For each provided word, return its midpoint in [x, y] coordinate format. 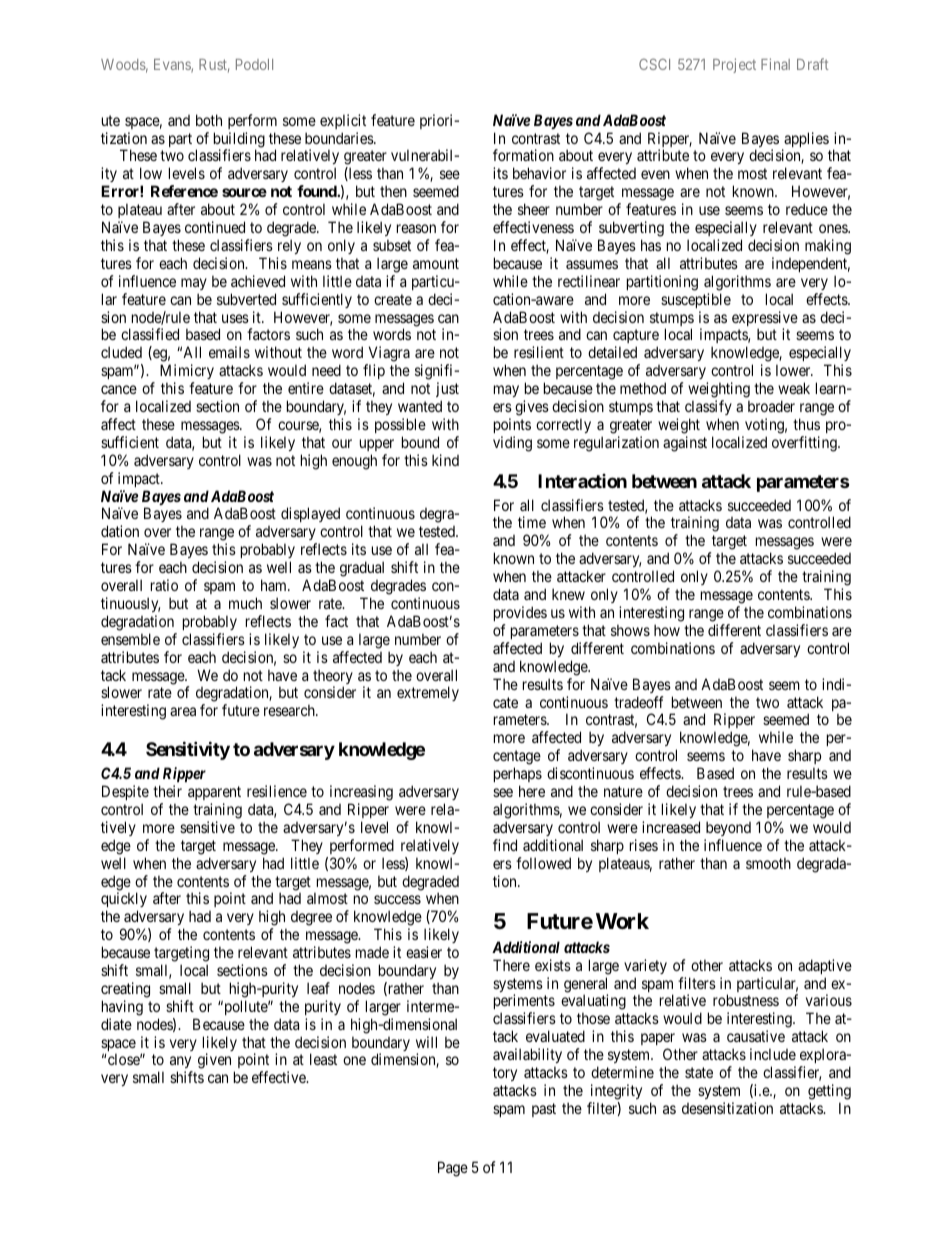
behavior [539, 173]
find [505, 845]
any [181, 1064]
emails [229, 352]
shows [630, 630]
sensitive [207, 827]
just [447, 389]
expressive [765, 320]
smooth [768, 863]
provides [520, 613]
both [209, 120]
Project [734, 65]
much [245, 603]
